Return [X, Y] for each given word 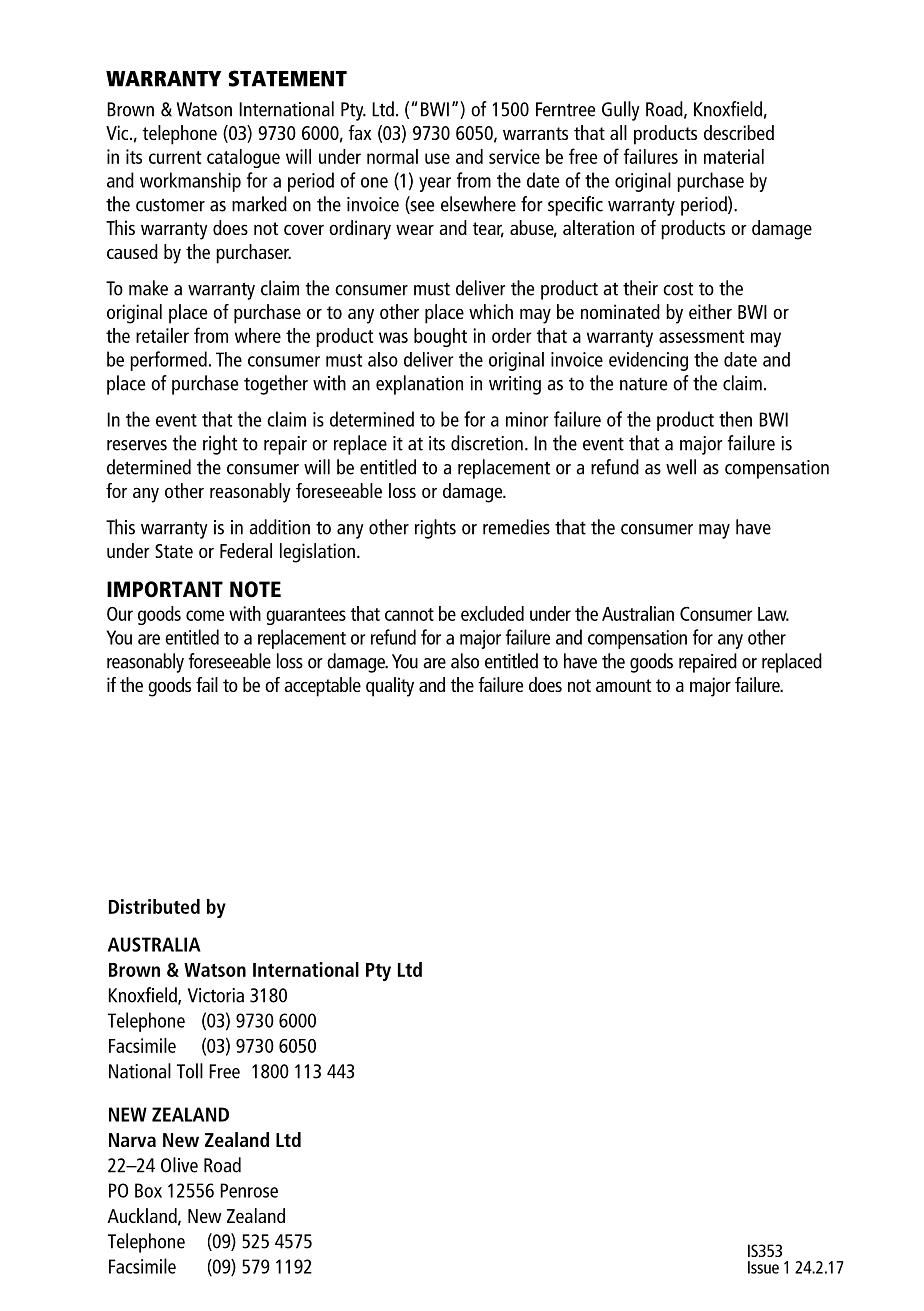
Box [148, 1190]
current [175, 157]
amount [623, 685]
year [435, 184]
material [734, 156]
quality [390, 687]
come [205, 615]
